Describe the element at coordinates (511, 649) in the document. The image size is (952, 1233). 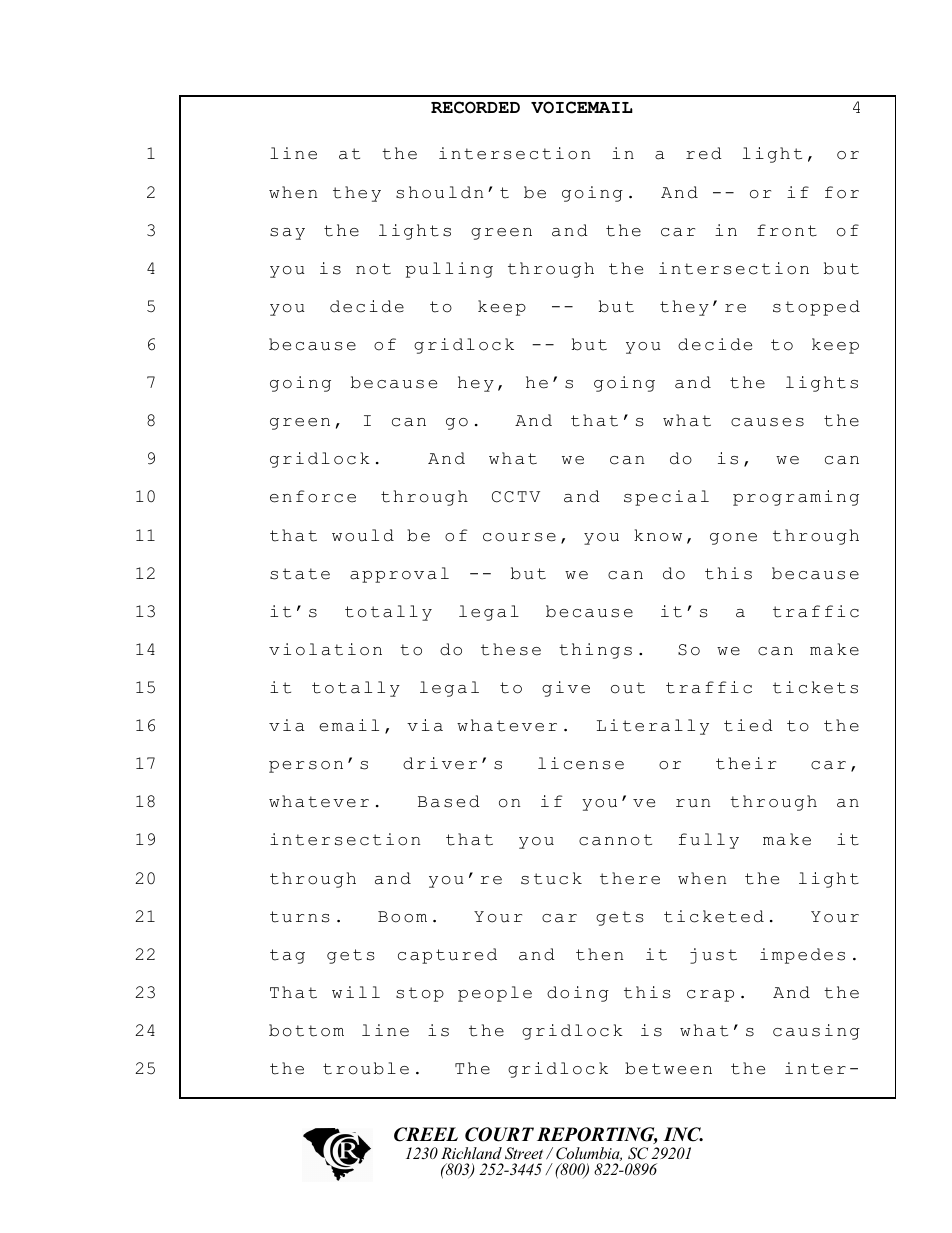
I see `these` at that location.
